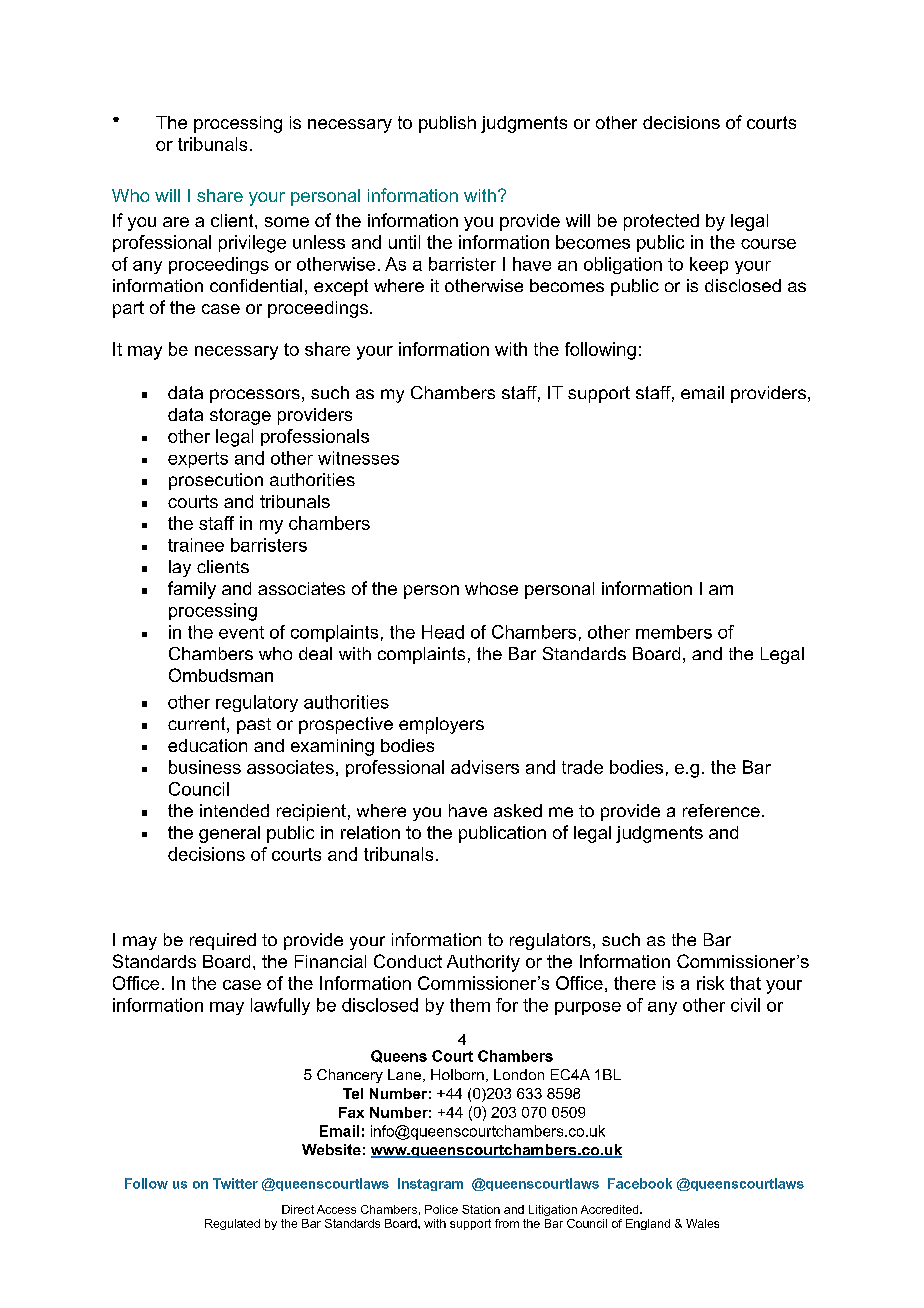 This screenshot has width=924, height=1308. I want to click on processors, so click(255, 396).
